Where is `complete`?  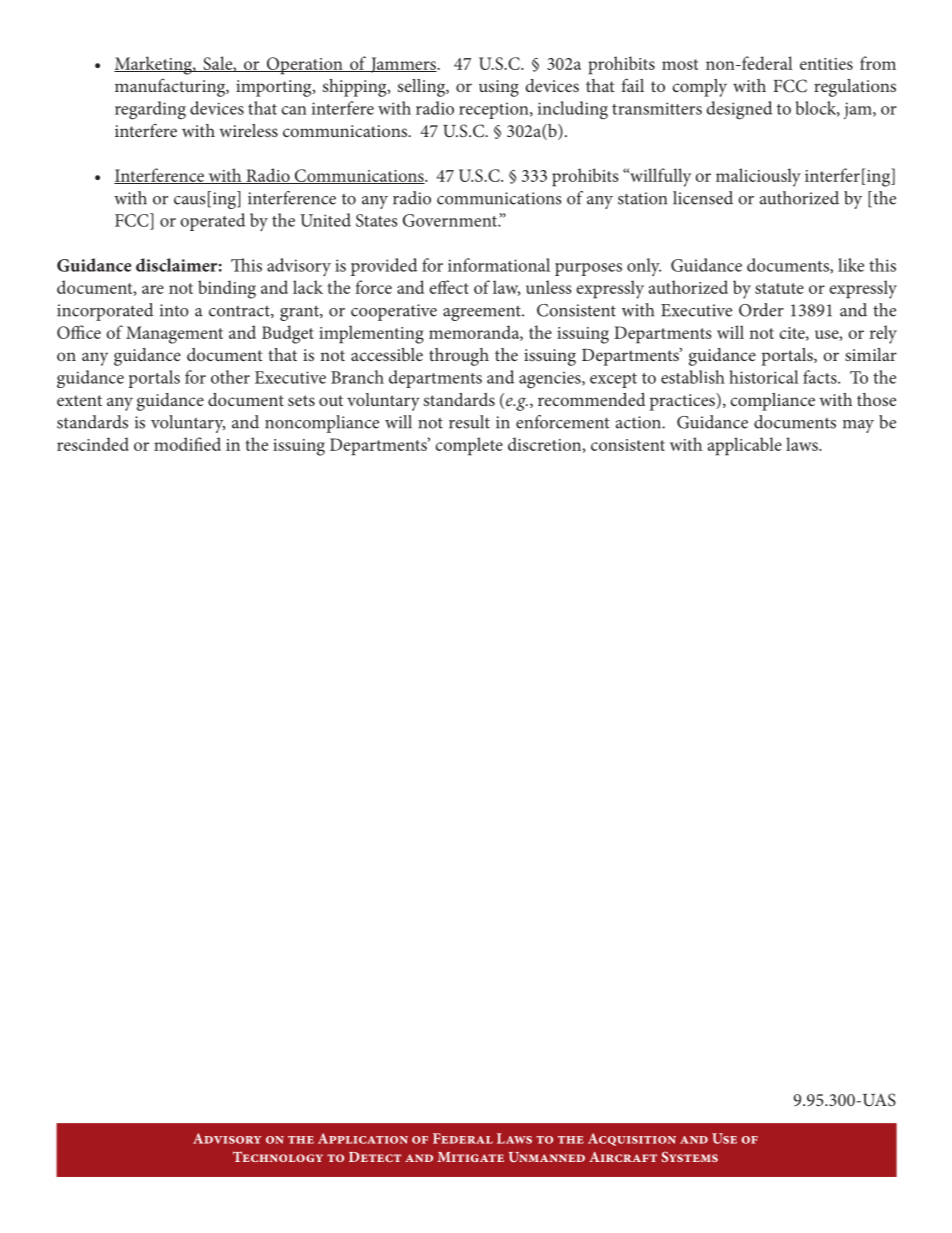
complete is located at coordinates (469, 446).
